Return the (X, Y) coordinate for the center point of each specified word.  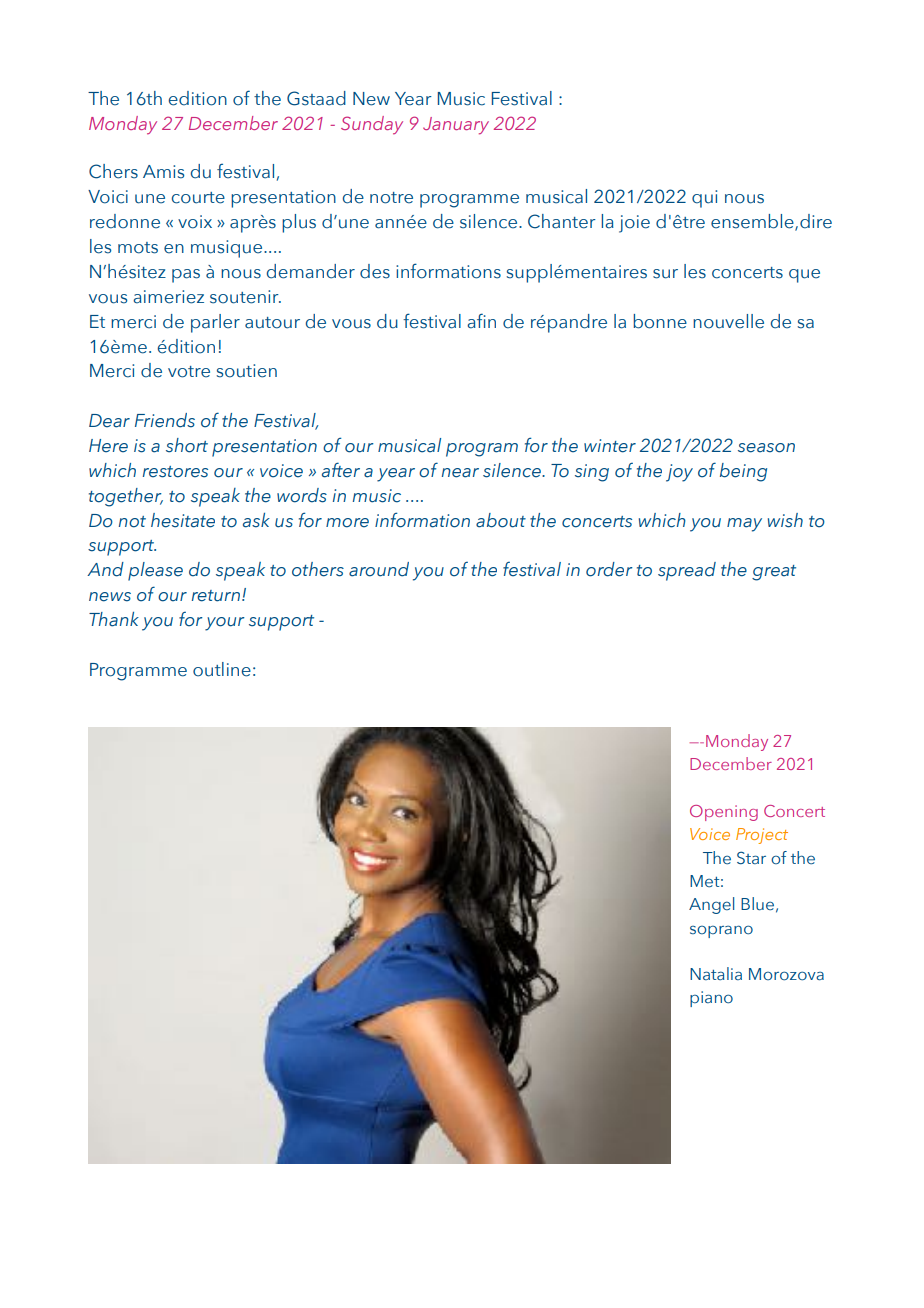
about (501, 520)
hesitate (183, 520)
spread (687, 571)
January (456, 126)
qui (704, 199)
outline (222, 669)
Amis (163, 172)
